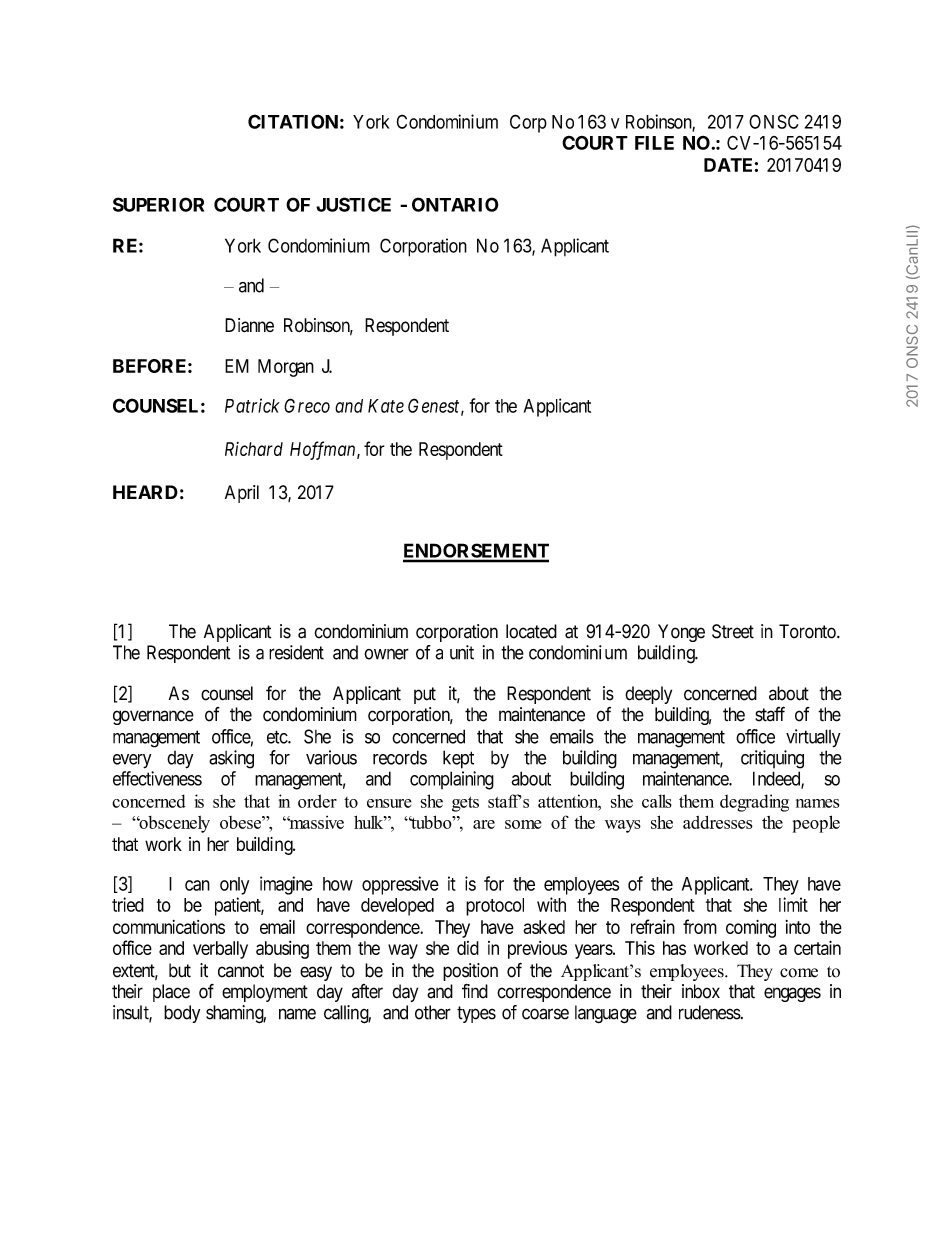  Describe the element at coordinates (733, 631) in the screenshot. I see `Street` at that location.
